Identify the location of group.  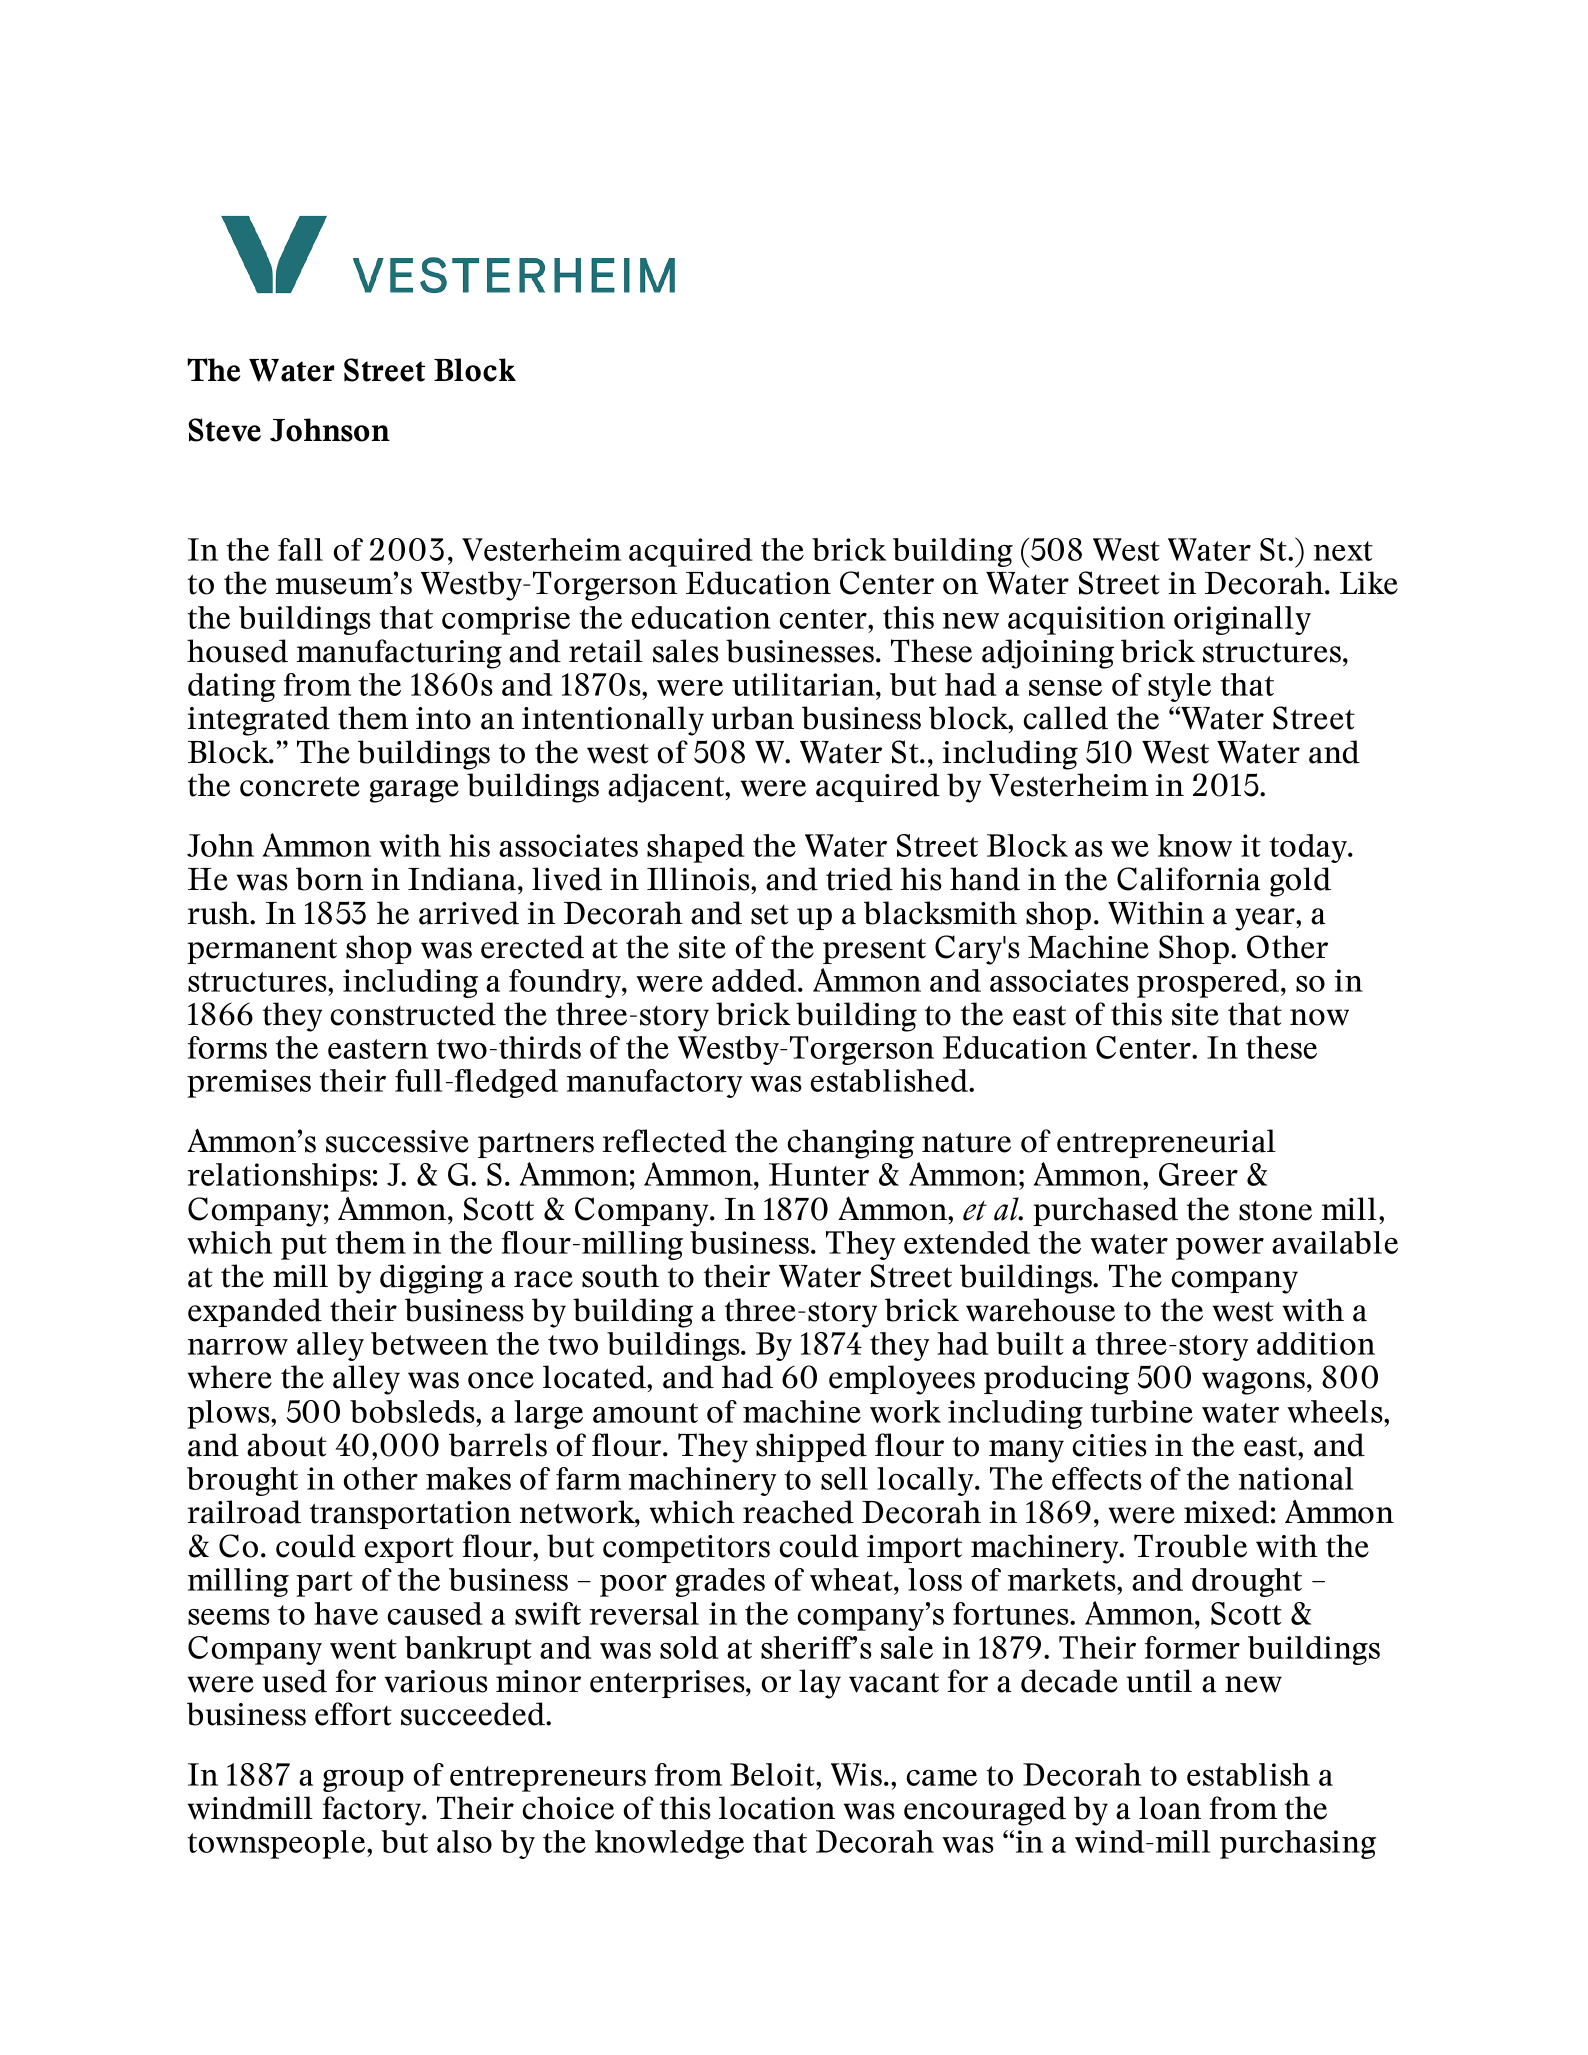
(363, 1781).
